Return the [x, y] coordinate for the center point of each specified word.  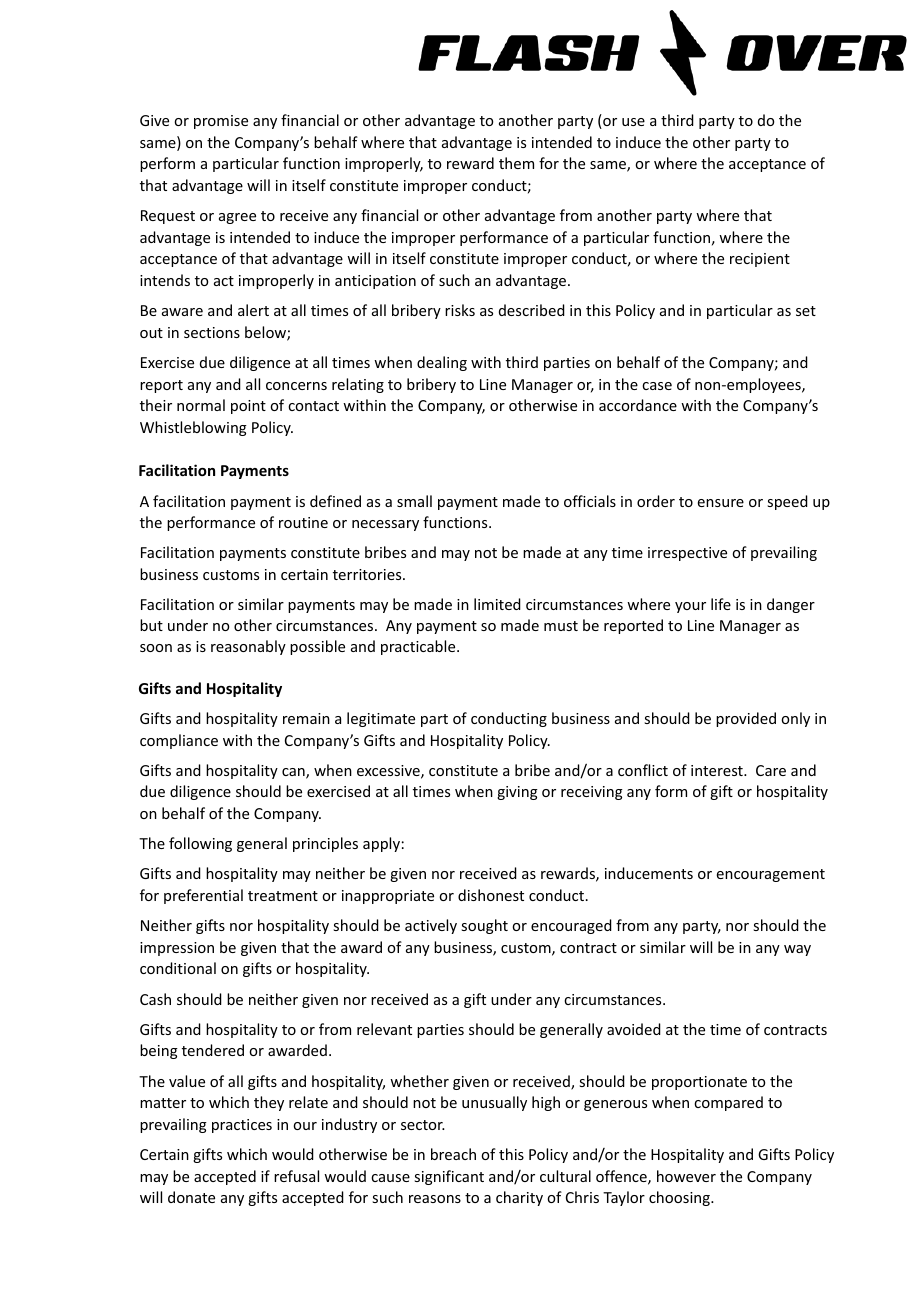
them [516, 163]
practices [242, 1126]
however [686, 1176]
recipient [760, 260]
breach [453, 1154]
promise [221, 122]
